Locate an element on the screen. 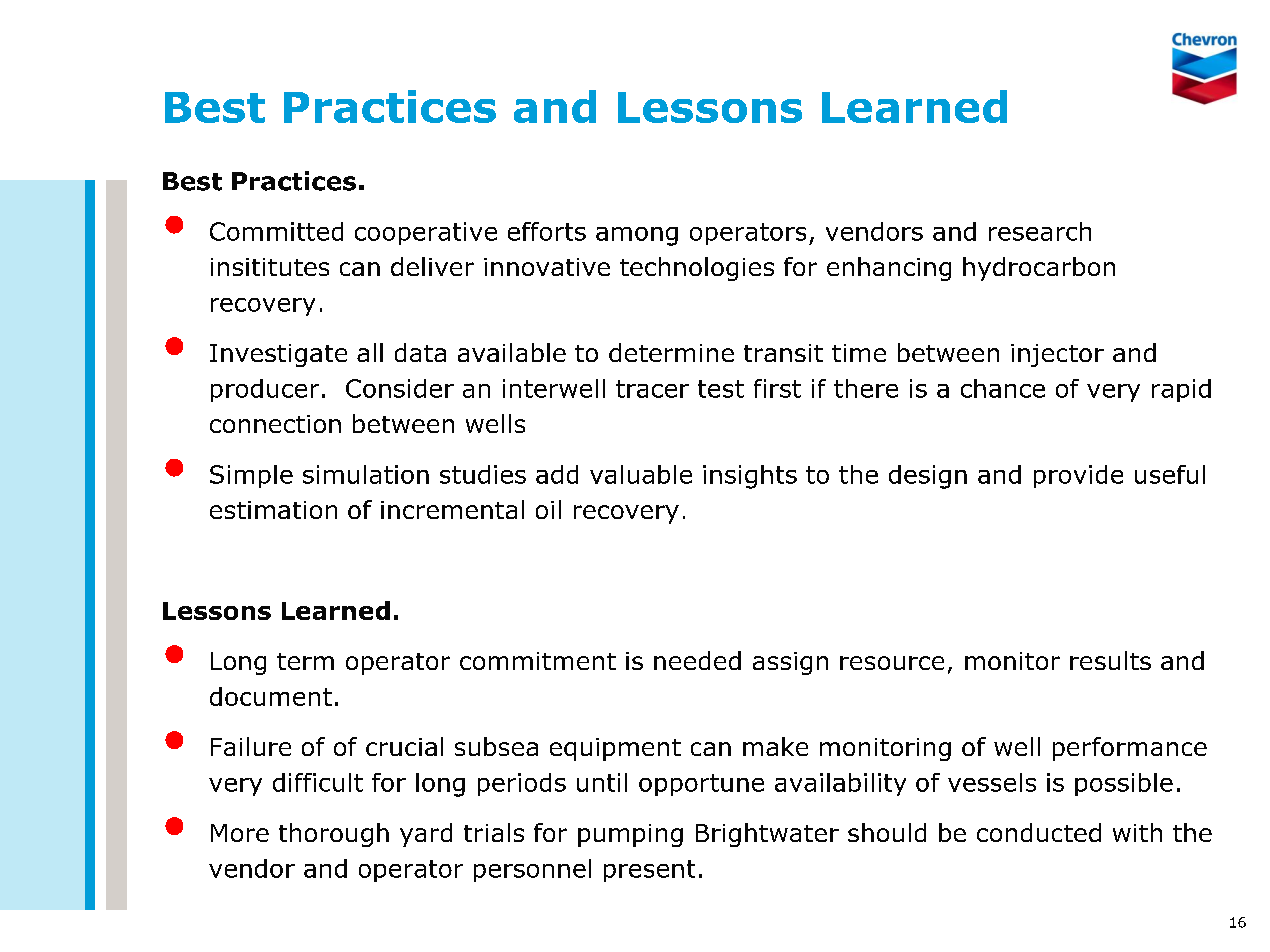  present is located at coordinates (649, 871).
